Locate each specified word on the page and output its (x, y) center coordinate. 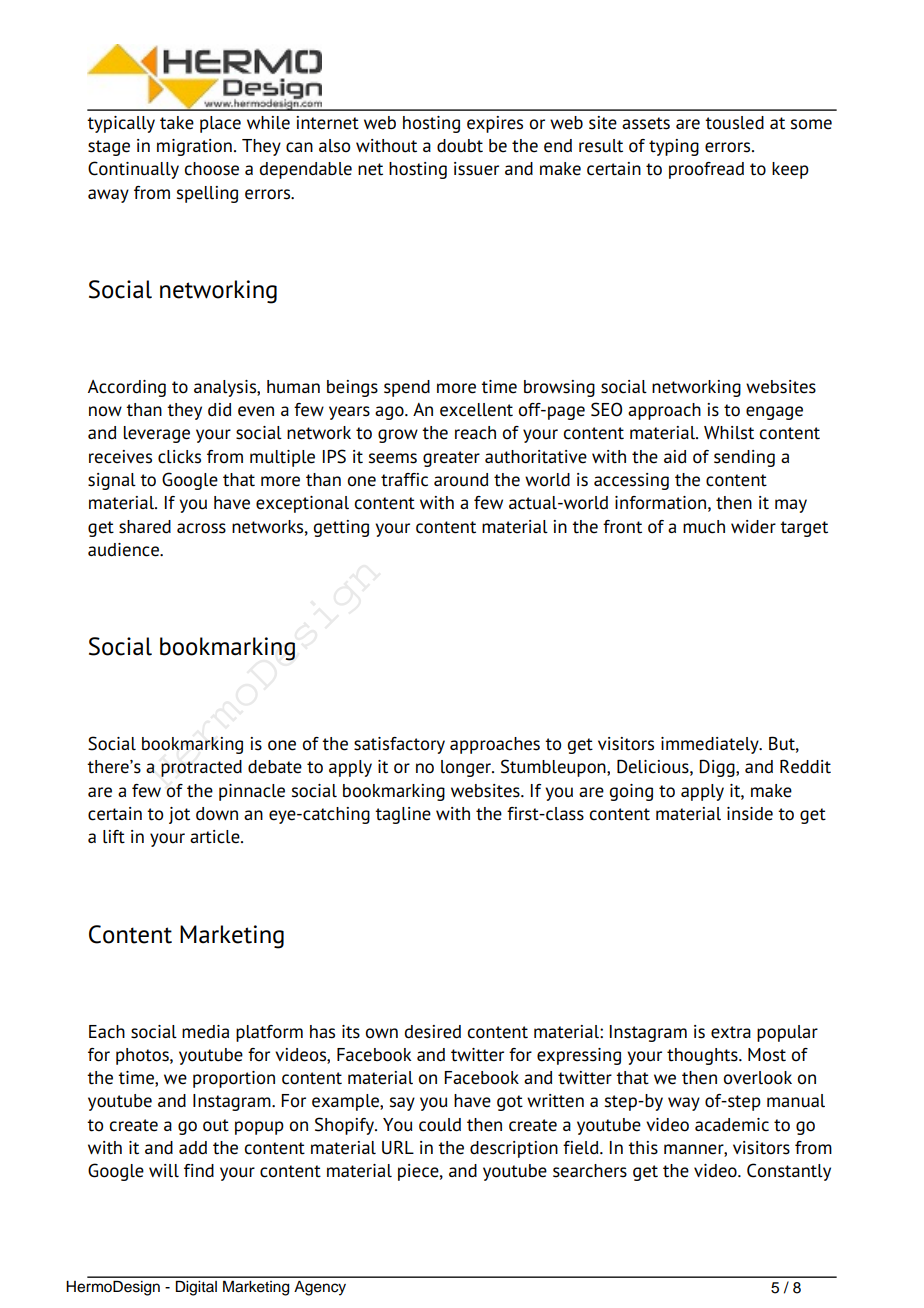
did (219, 410)
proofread (706, 170)
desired (432, 1032)
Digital (196, 1288)
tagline (403, 815)
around (461, 480)
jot (179, 815)
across (201, 528)
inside (750, 814)
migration (194, 147)
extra (731, 1032)
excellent (476, 410)
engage (774, 413)
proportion (234, 1079)
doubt (460, 146)
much (704, 527)
